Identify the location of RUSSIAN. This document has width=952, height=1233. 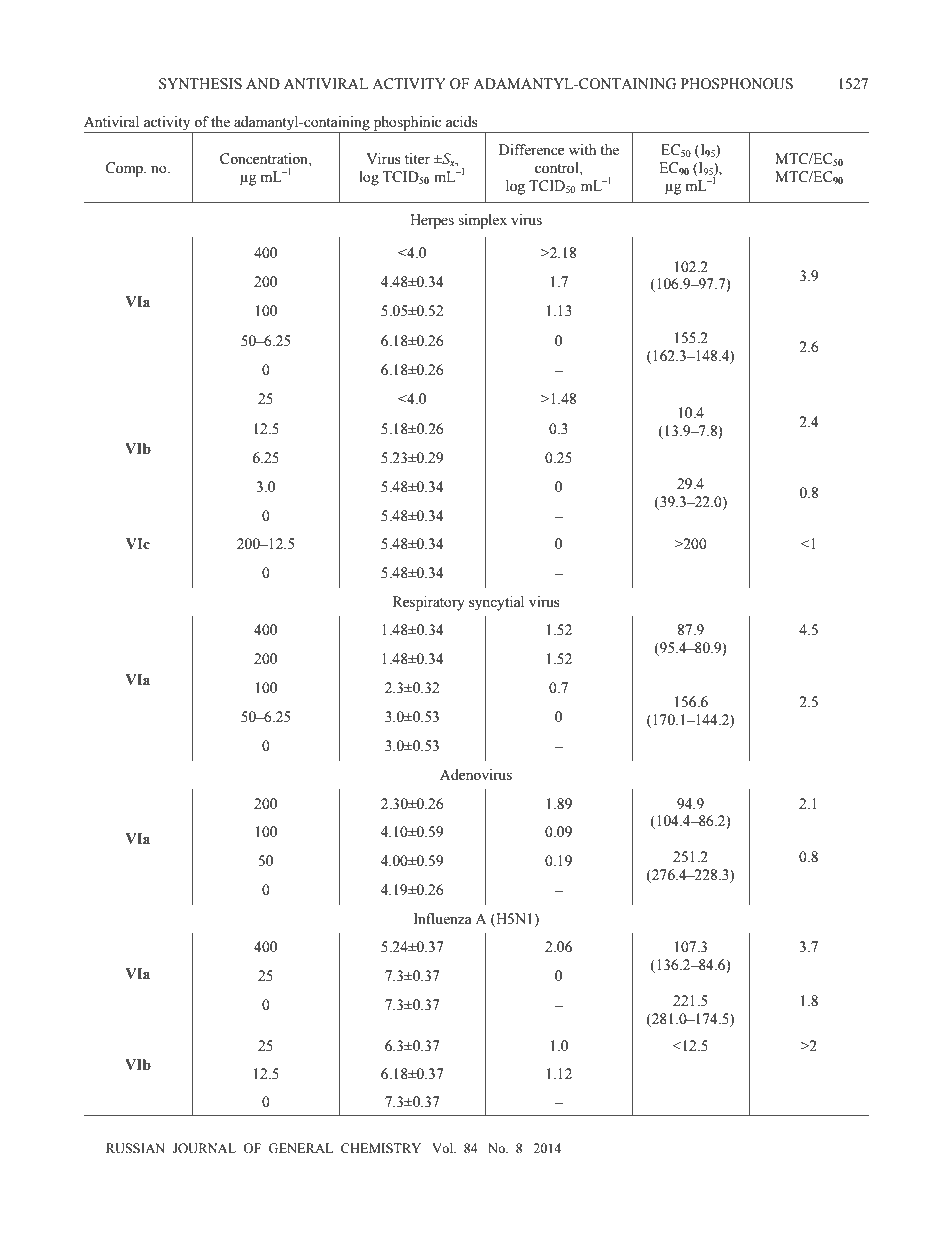
(135, 1148).
